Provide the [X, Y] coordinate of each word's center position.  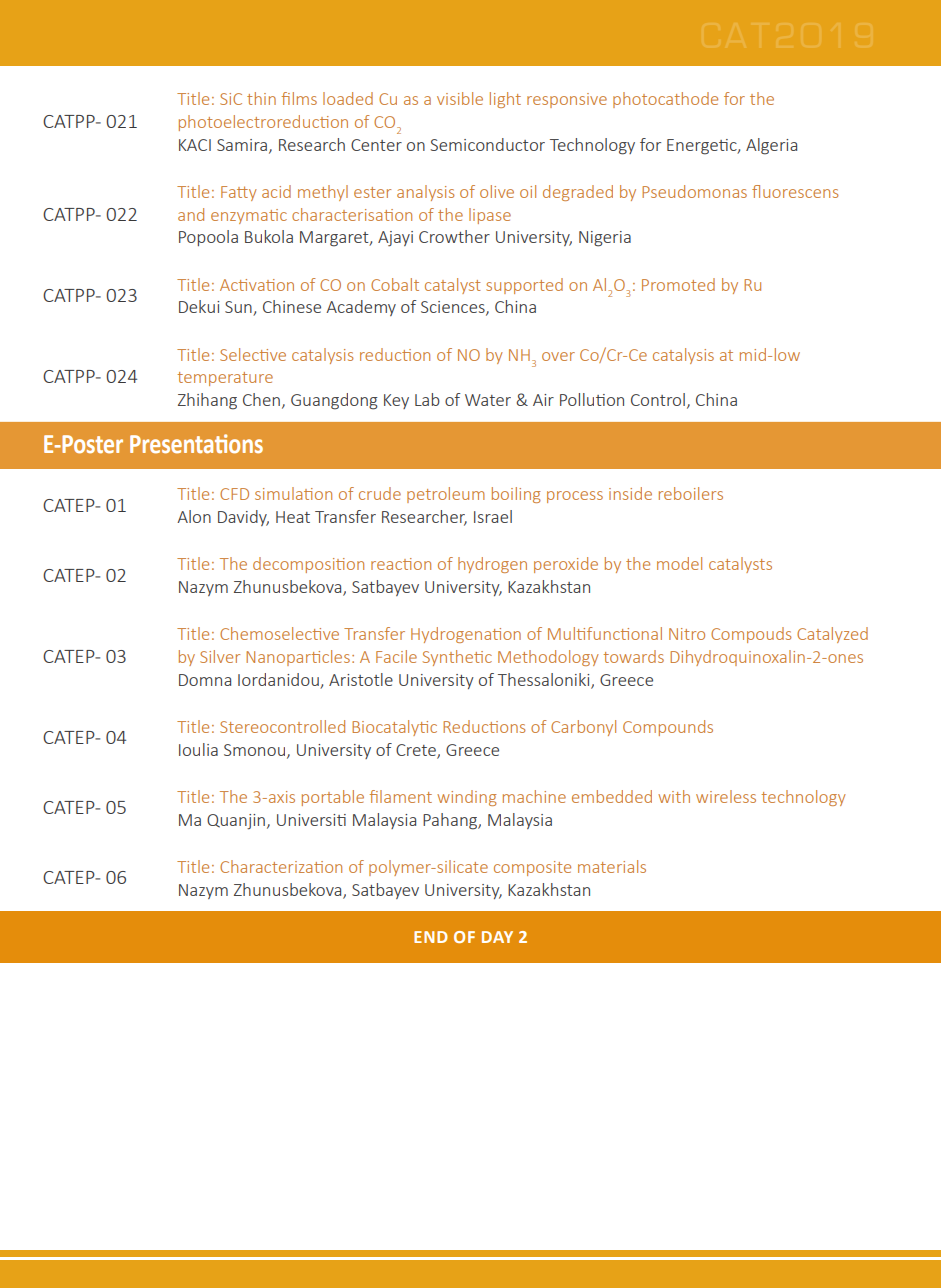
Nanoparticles [298, 658]
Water [488, 400]
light [505, 100]
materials [612, 866]
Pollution [592, 399]
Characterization [281, 866]
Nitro [687, 634]
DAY [497, 937]
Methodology [548, 658]
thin [261, 98]
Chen [261, 399]
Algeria [771, 146]
